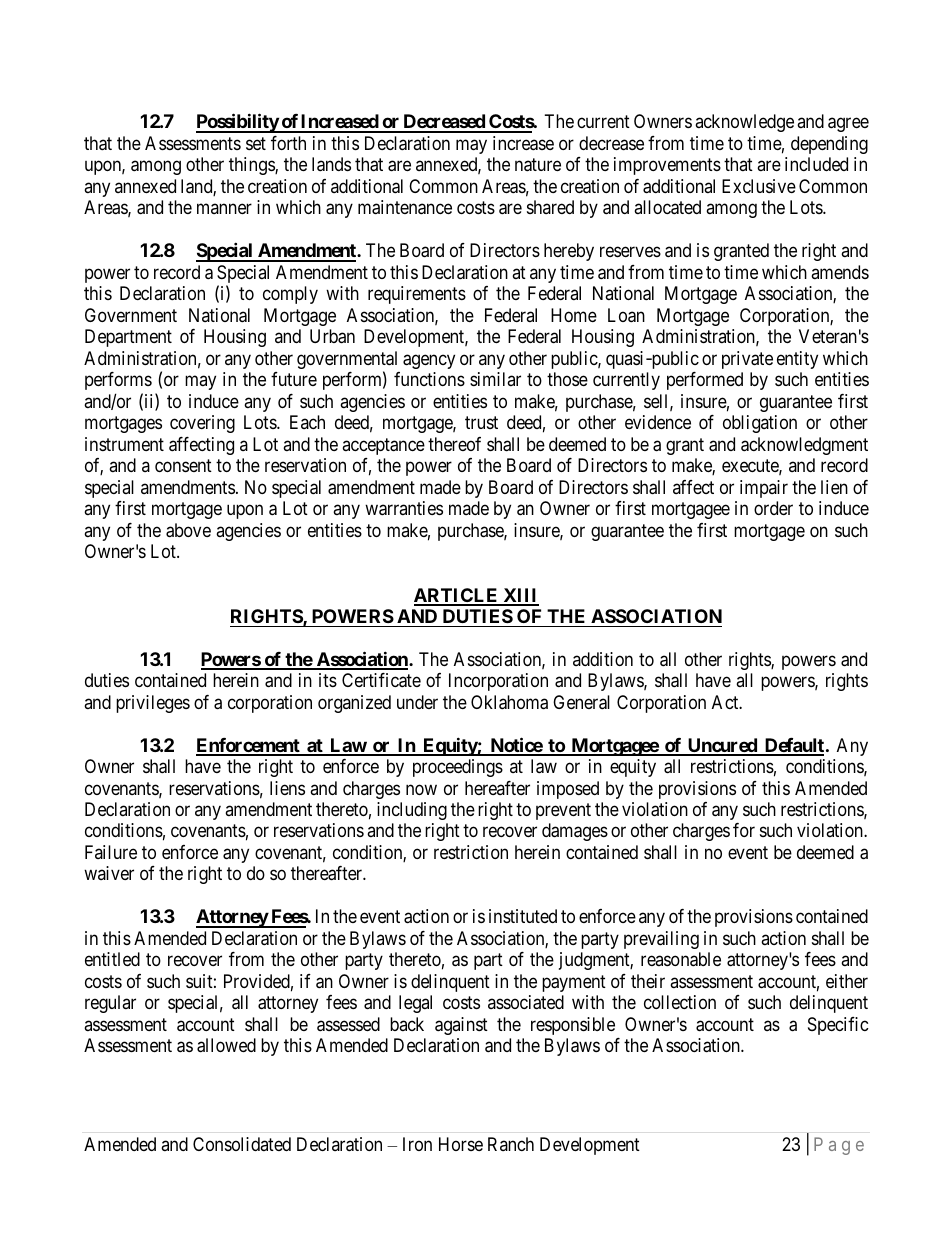 The image size is (952, 1233). I want to click on Horse, so click(461, 1144).
